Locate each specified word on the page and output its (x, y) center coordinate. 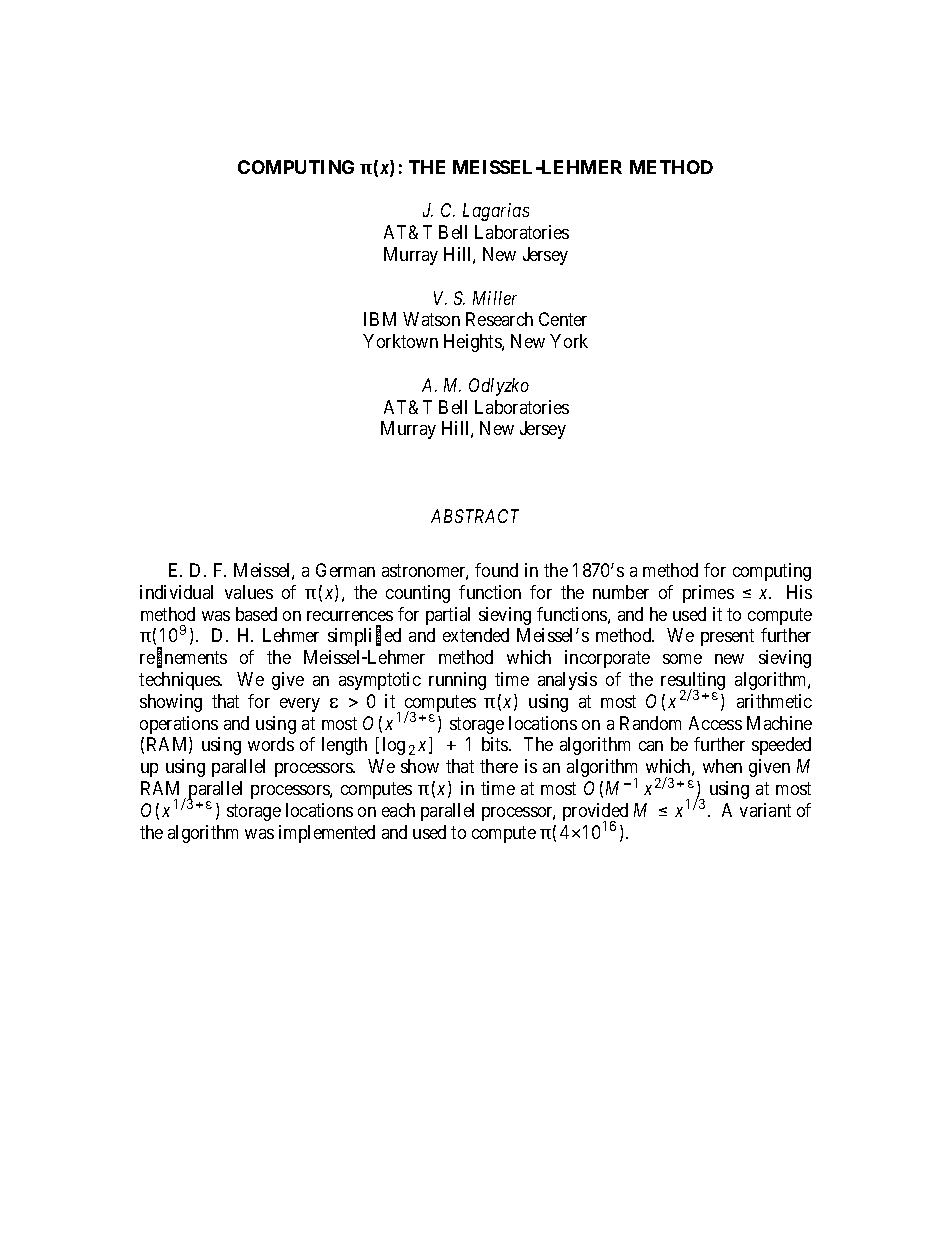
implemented (327, 834)
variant (765, 810)
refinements (183, 658)
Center (563, 319)
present (727, 638)
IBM (380, 319)
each (398, 810)
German (345, 570)
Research (499, 319)
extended (476, 635)
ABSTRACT (475, 516)
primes (708, 594)
